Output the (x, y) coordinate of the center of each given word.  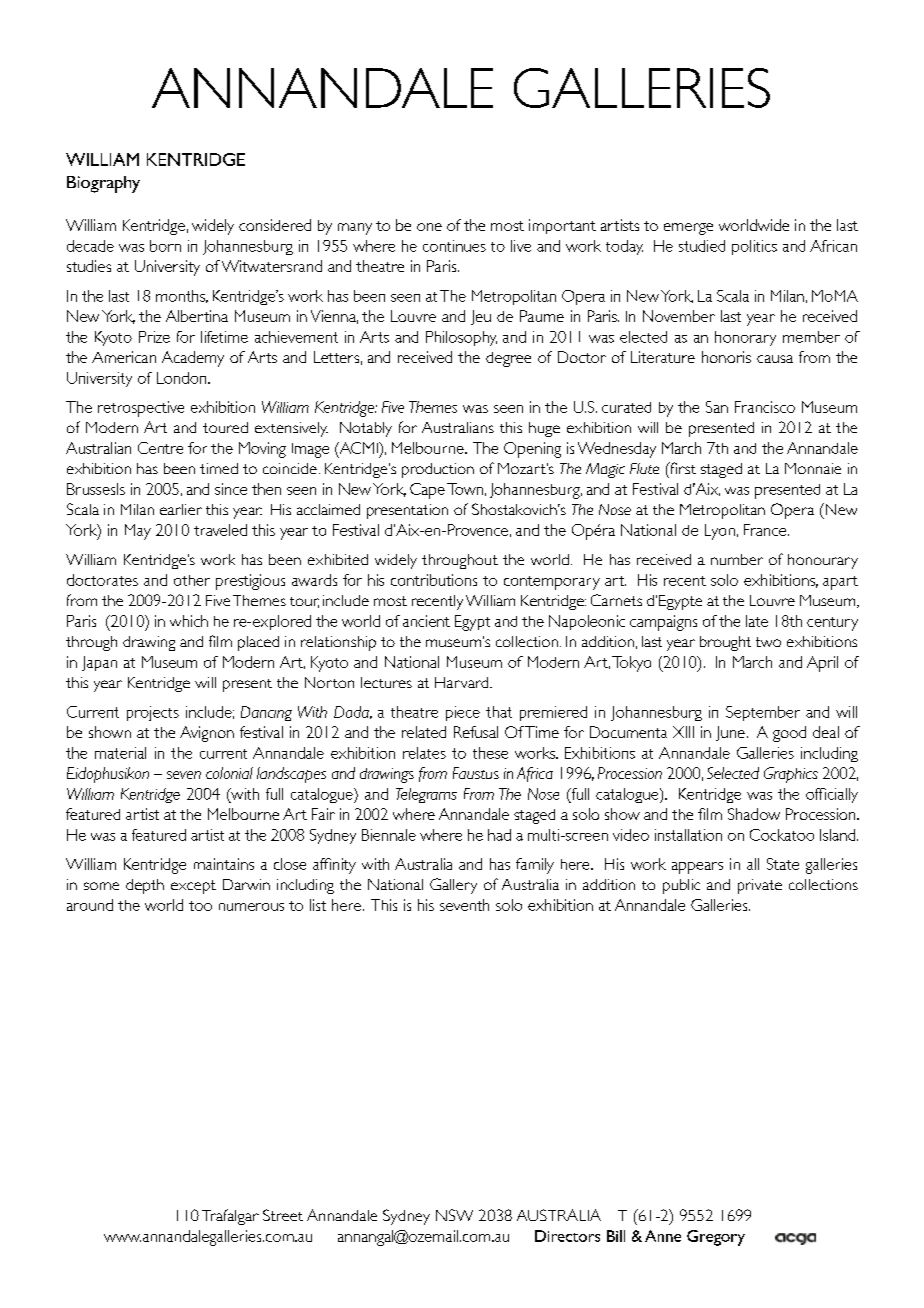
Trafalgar (230, 1217)
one (429, 227)
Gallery (453, 886)
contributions (434, 580)
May (138, 532)
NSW (454, 1215)
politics (754, 247)
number (737, 559)
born (165, 246)
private (760, 886)
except (193, 887)
